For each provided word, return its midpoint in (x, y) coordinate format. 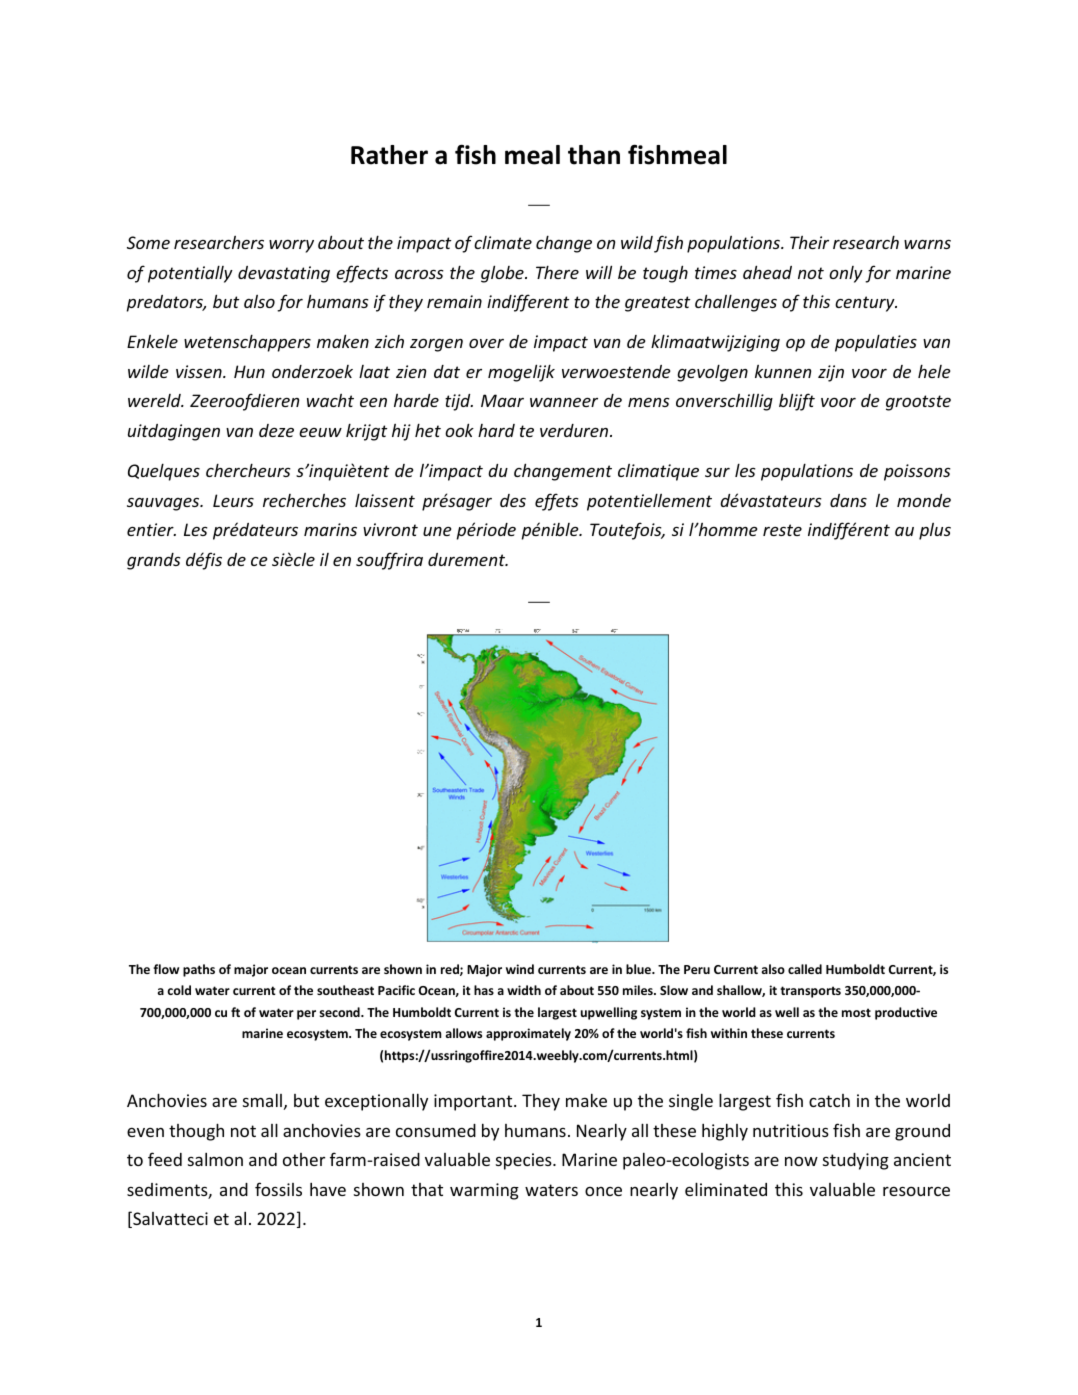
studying (856, 1161)
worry (291, 246)
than (594, 155)
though (196, 1132)
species (525, 1161)
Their (809, 242)
